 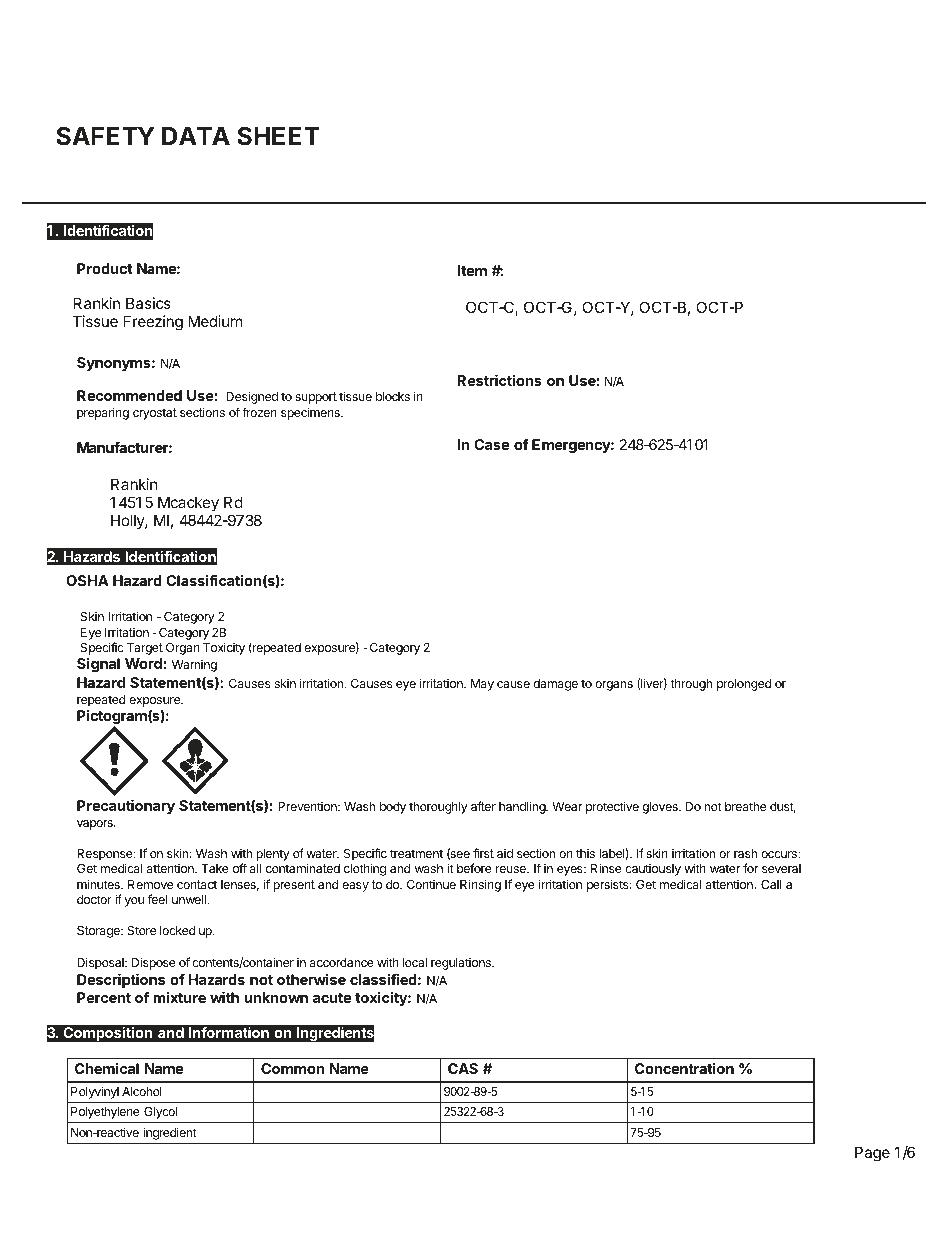 What do you see at coordinates (482, 685) in the page?
I see `May` at bounding box center [482, 685].
